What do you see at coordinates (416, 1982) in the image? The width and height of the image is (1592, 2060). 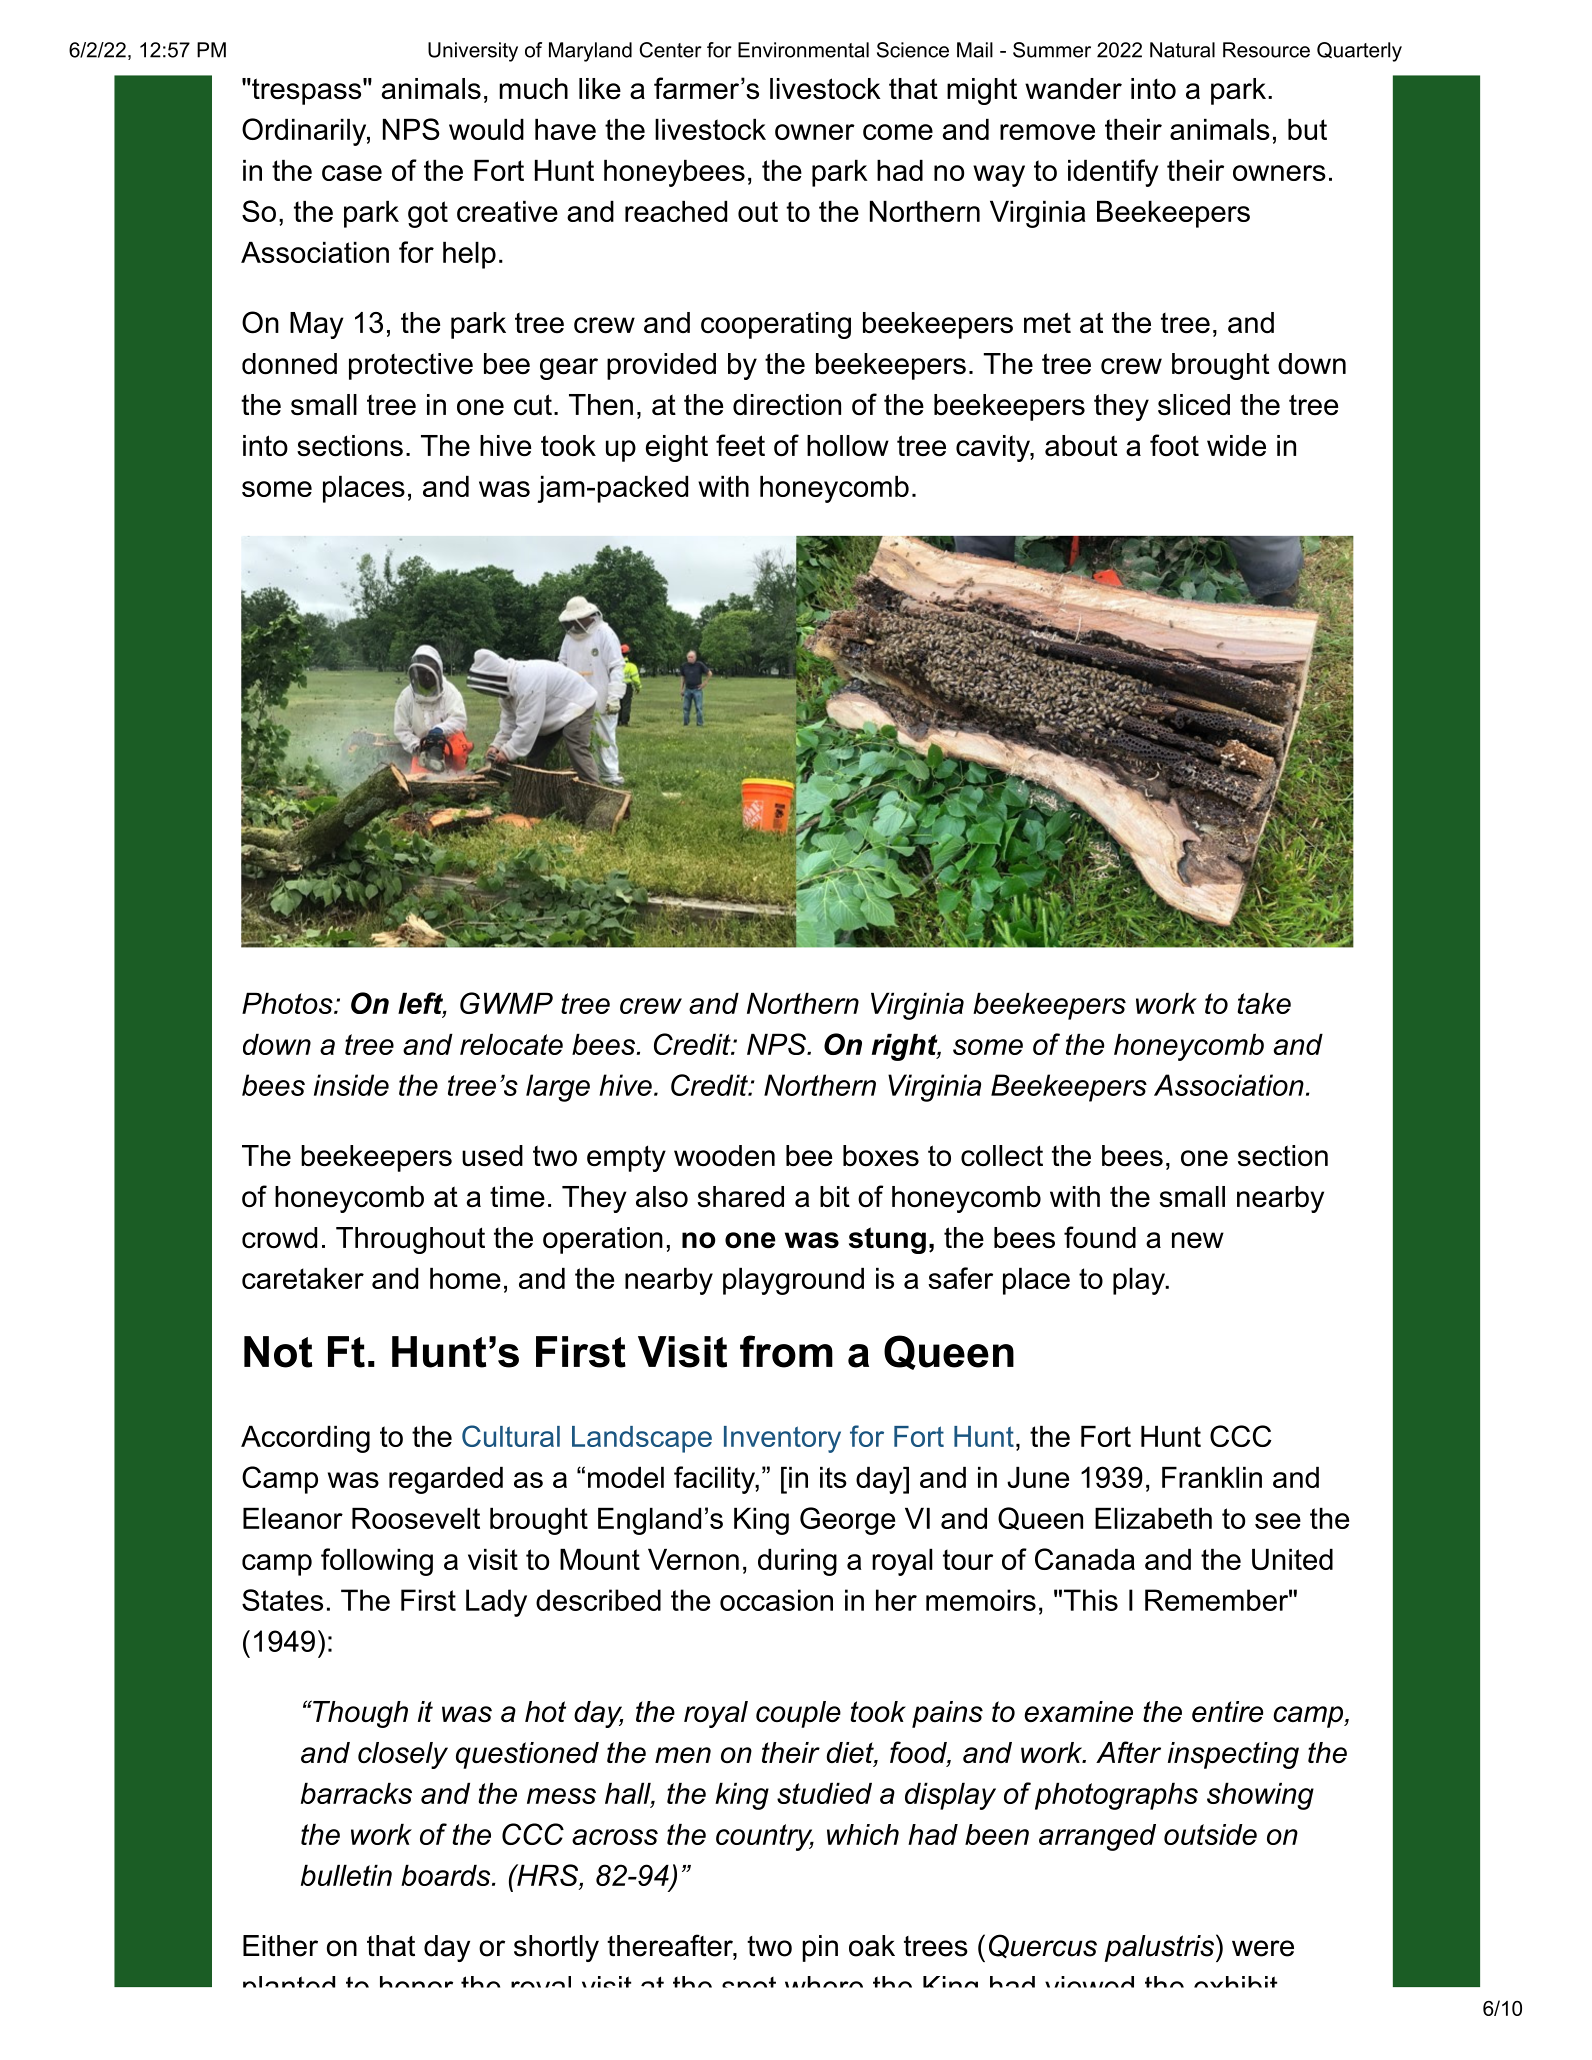 I see `honor` at bounding box center [416, 1982].
